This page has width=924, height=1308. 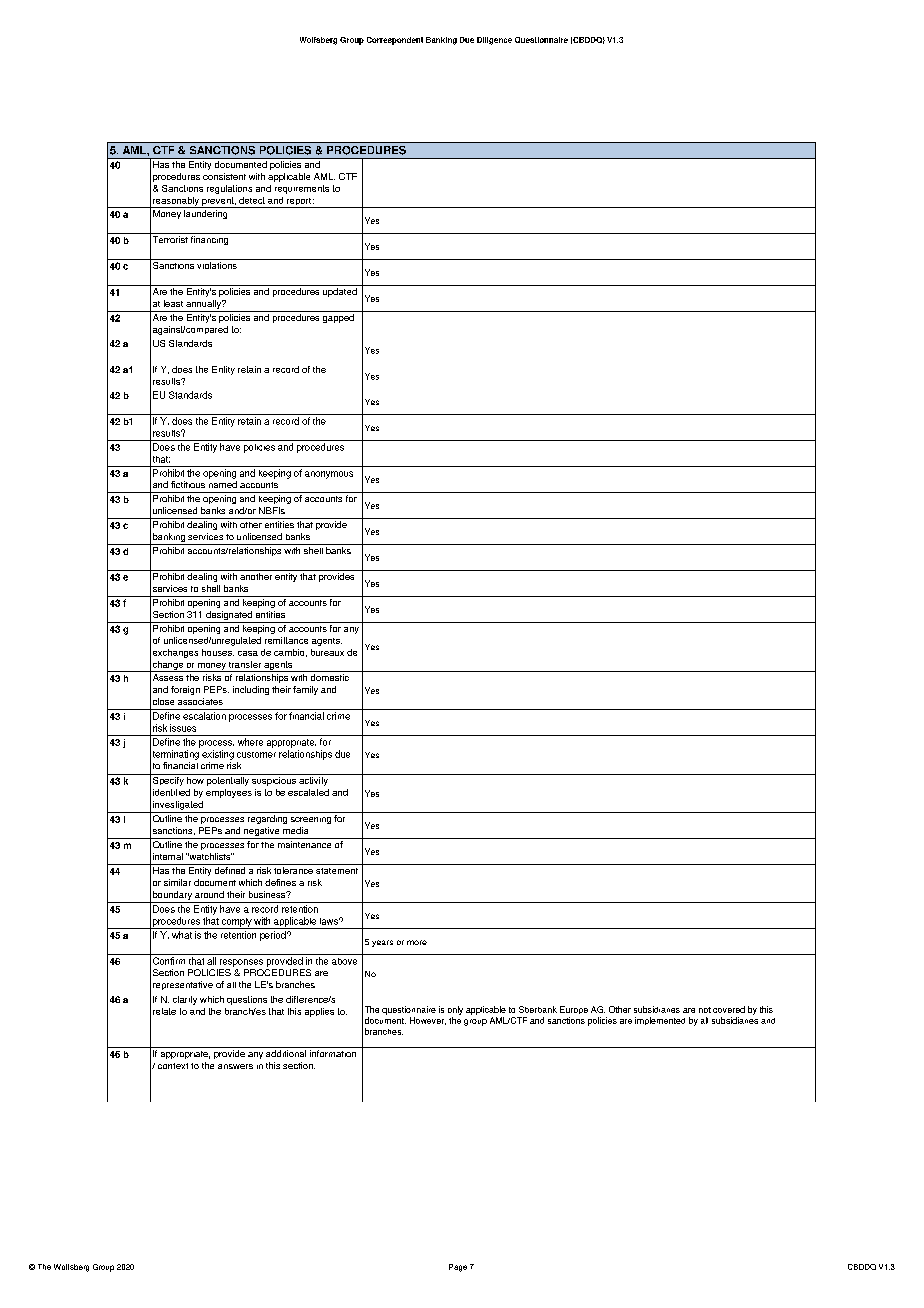 What do you see at coordinates (494, 41) in the page?
I see `Diligence` at bounding box center [494, 41].
